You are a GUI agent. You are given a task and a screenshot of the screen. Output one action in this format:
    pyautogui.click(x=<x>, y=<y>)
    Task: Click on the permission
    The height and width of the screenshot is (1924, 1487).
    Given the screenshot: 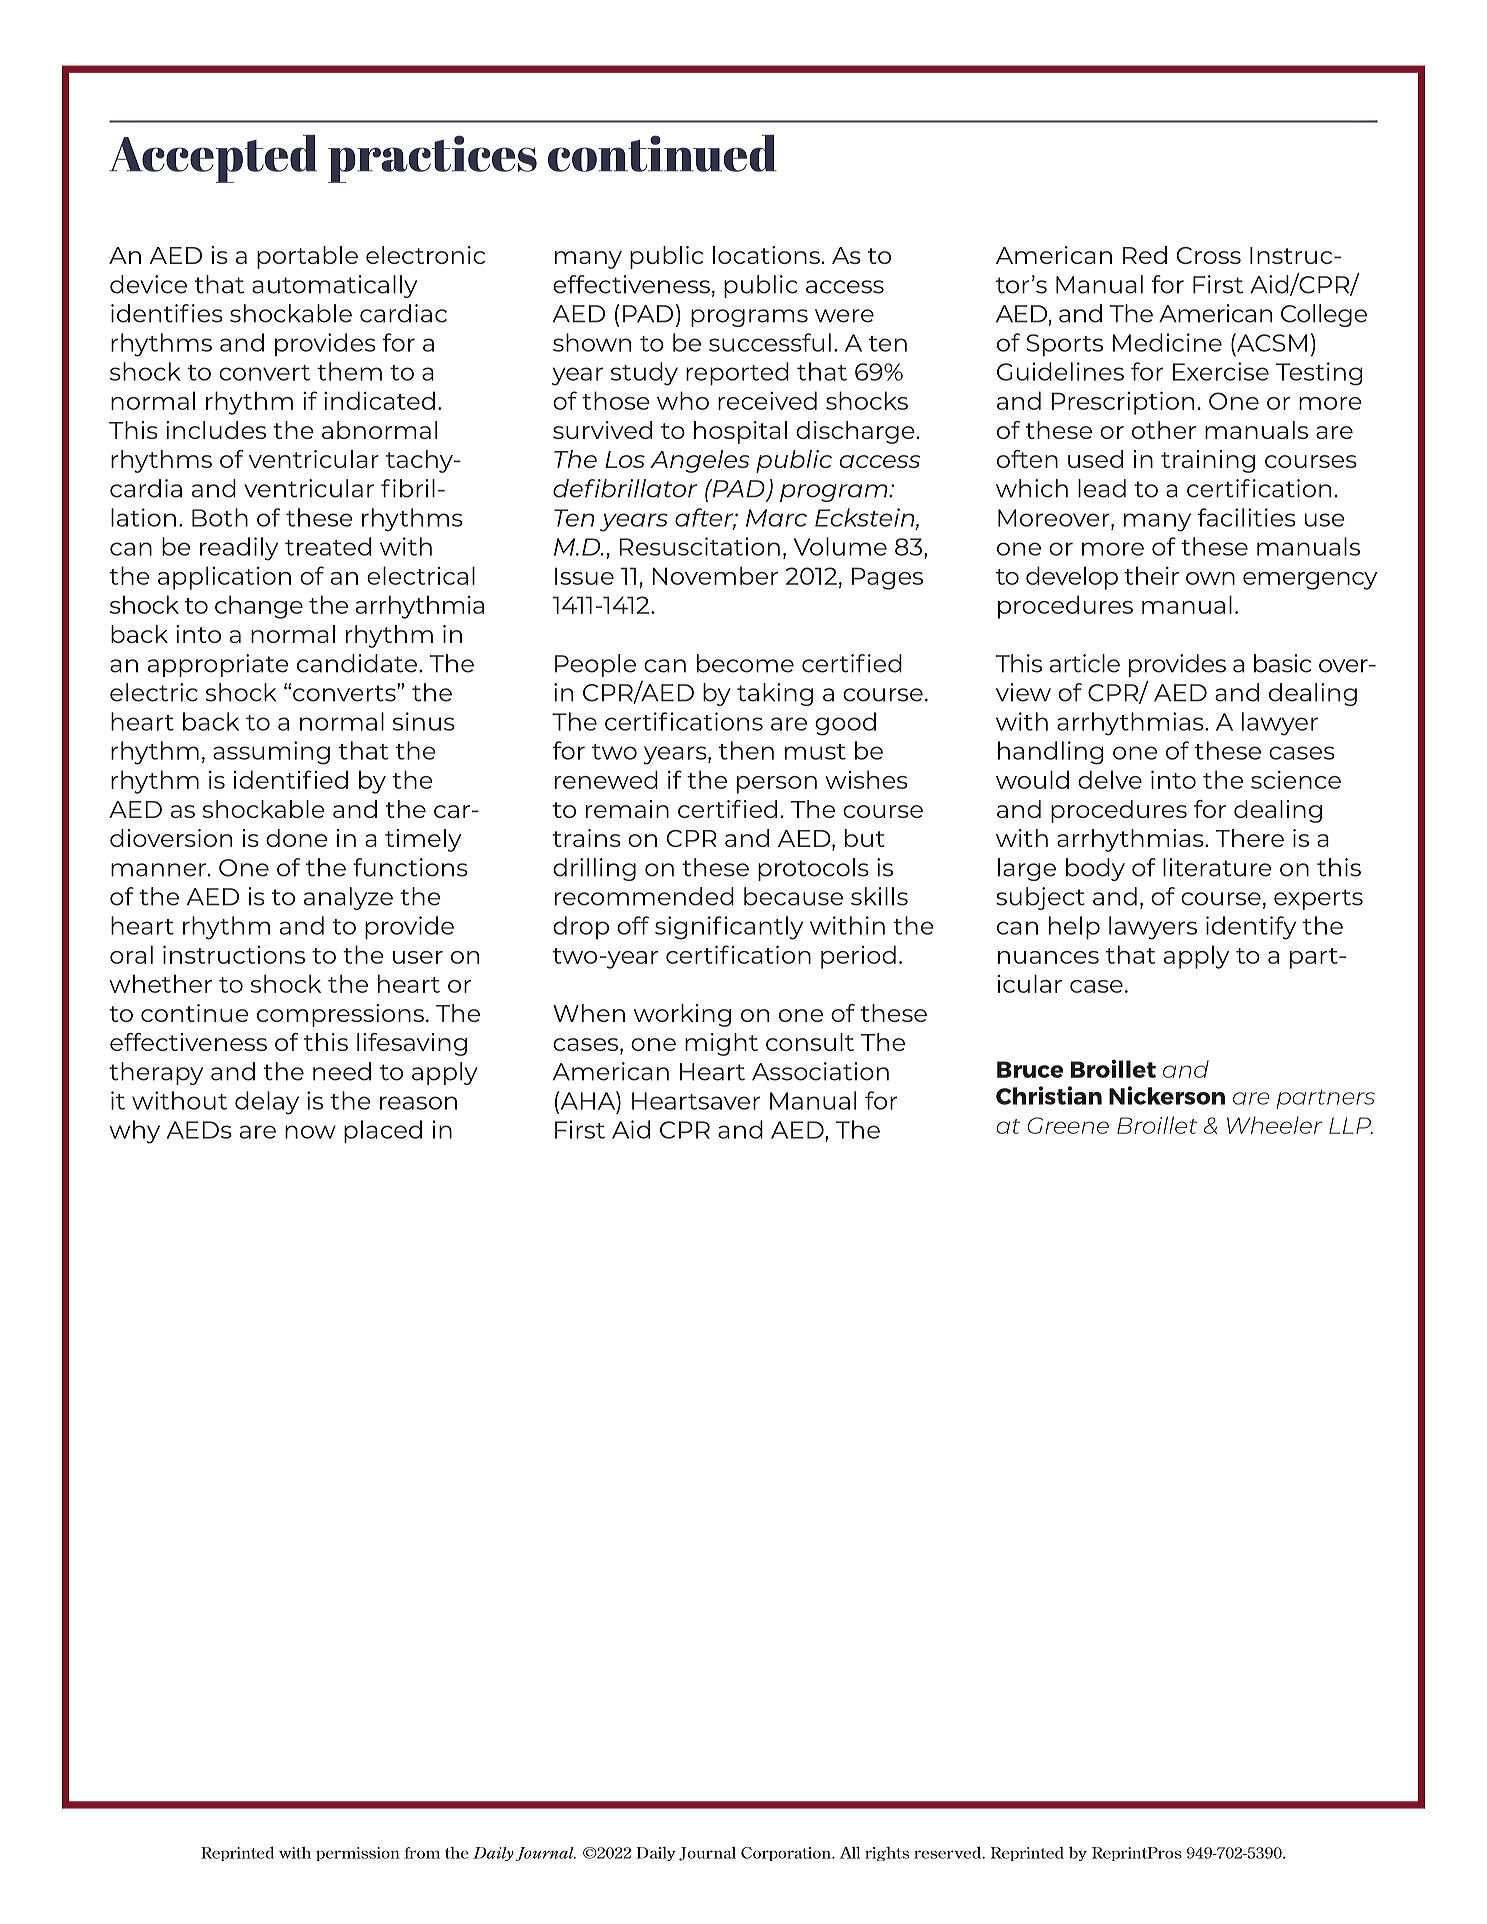 What is the action you would take?
    pyautogui.click(x=358, y=1854)
